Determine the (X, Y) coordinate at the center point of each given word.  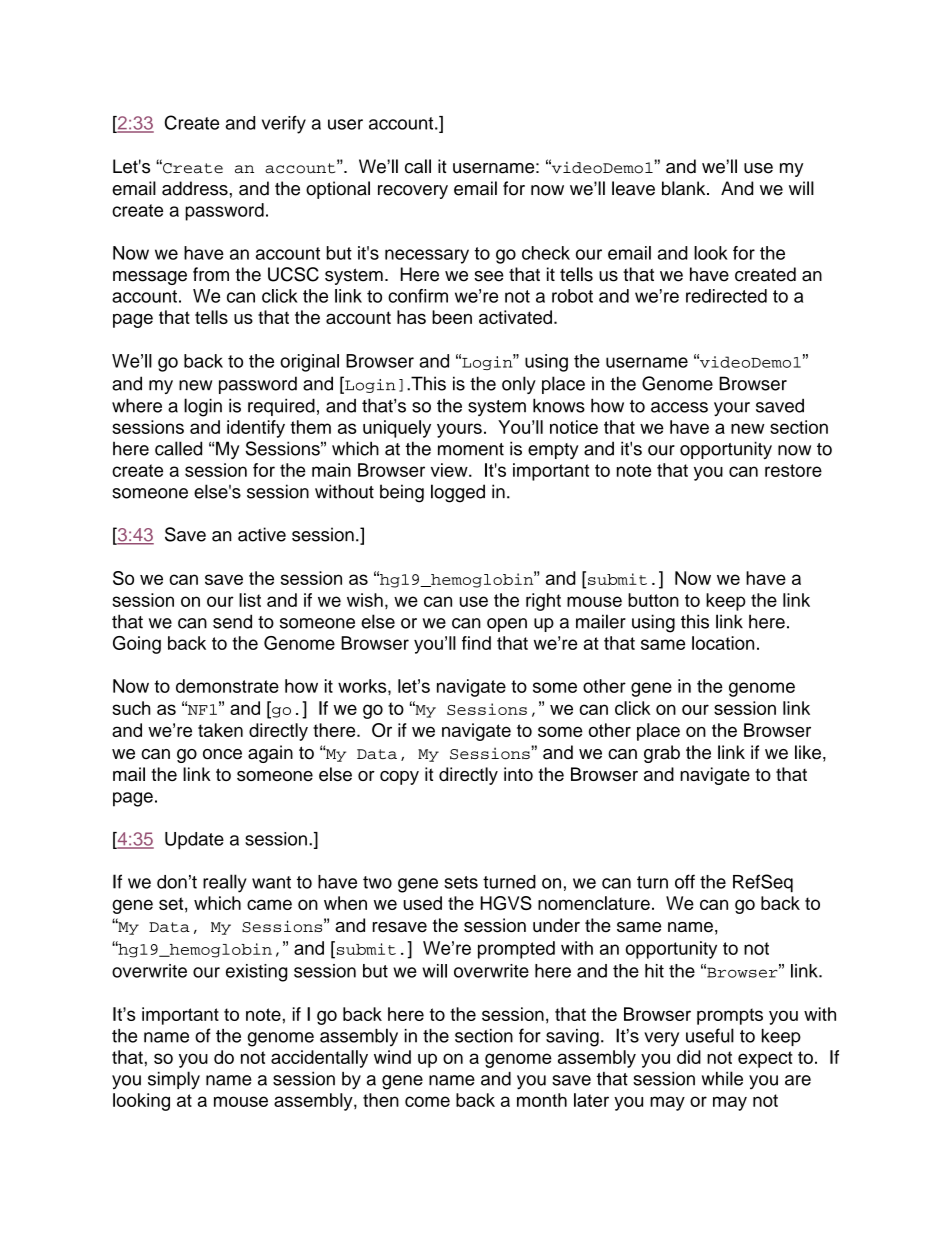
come (427, 1101)
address (195, 188)
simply (174, 1080)
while (722, 1078)
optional (338, 190)
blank (685, 188)
